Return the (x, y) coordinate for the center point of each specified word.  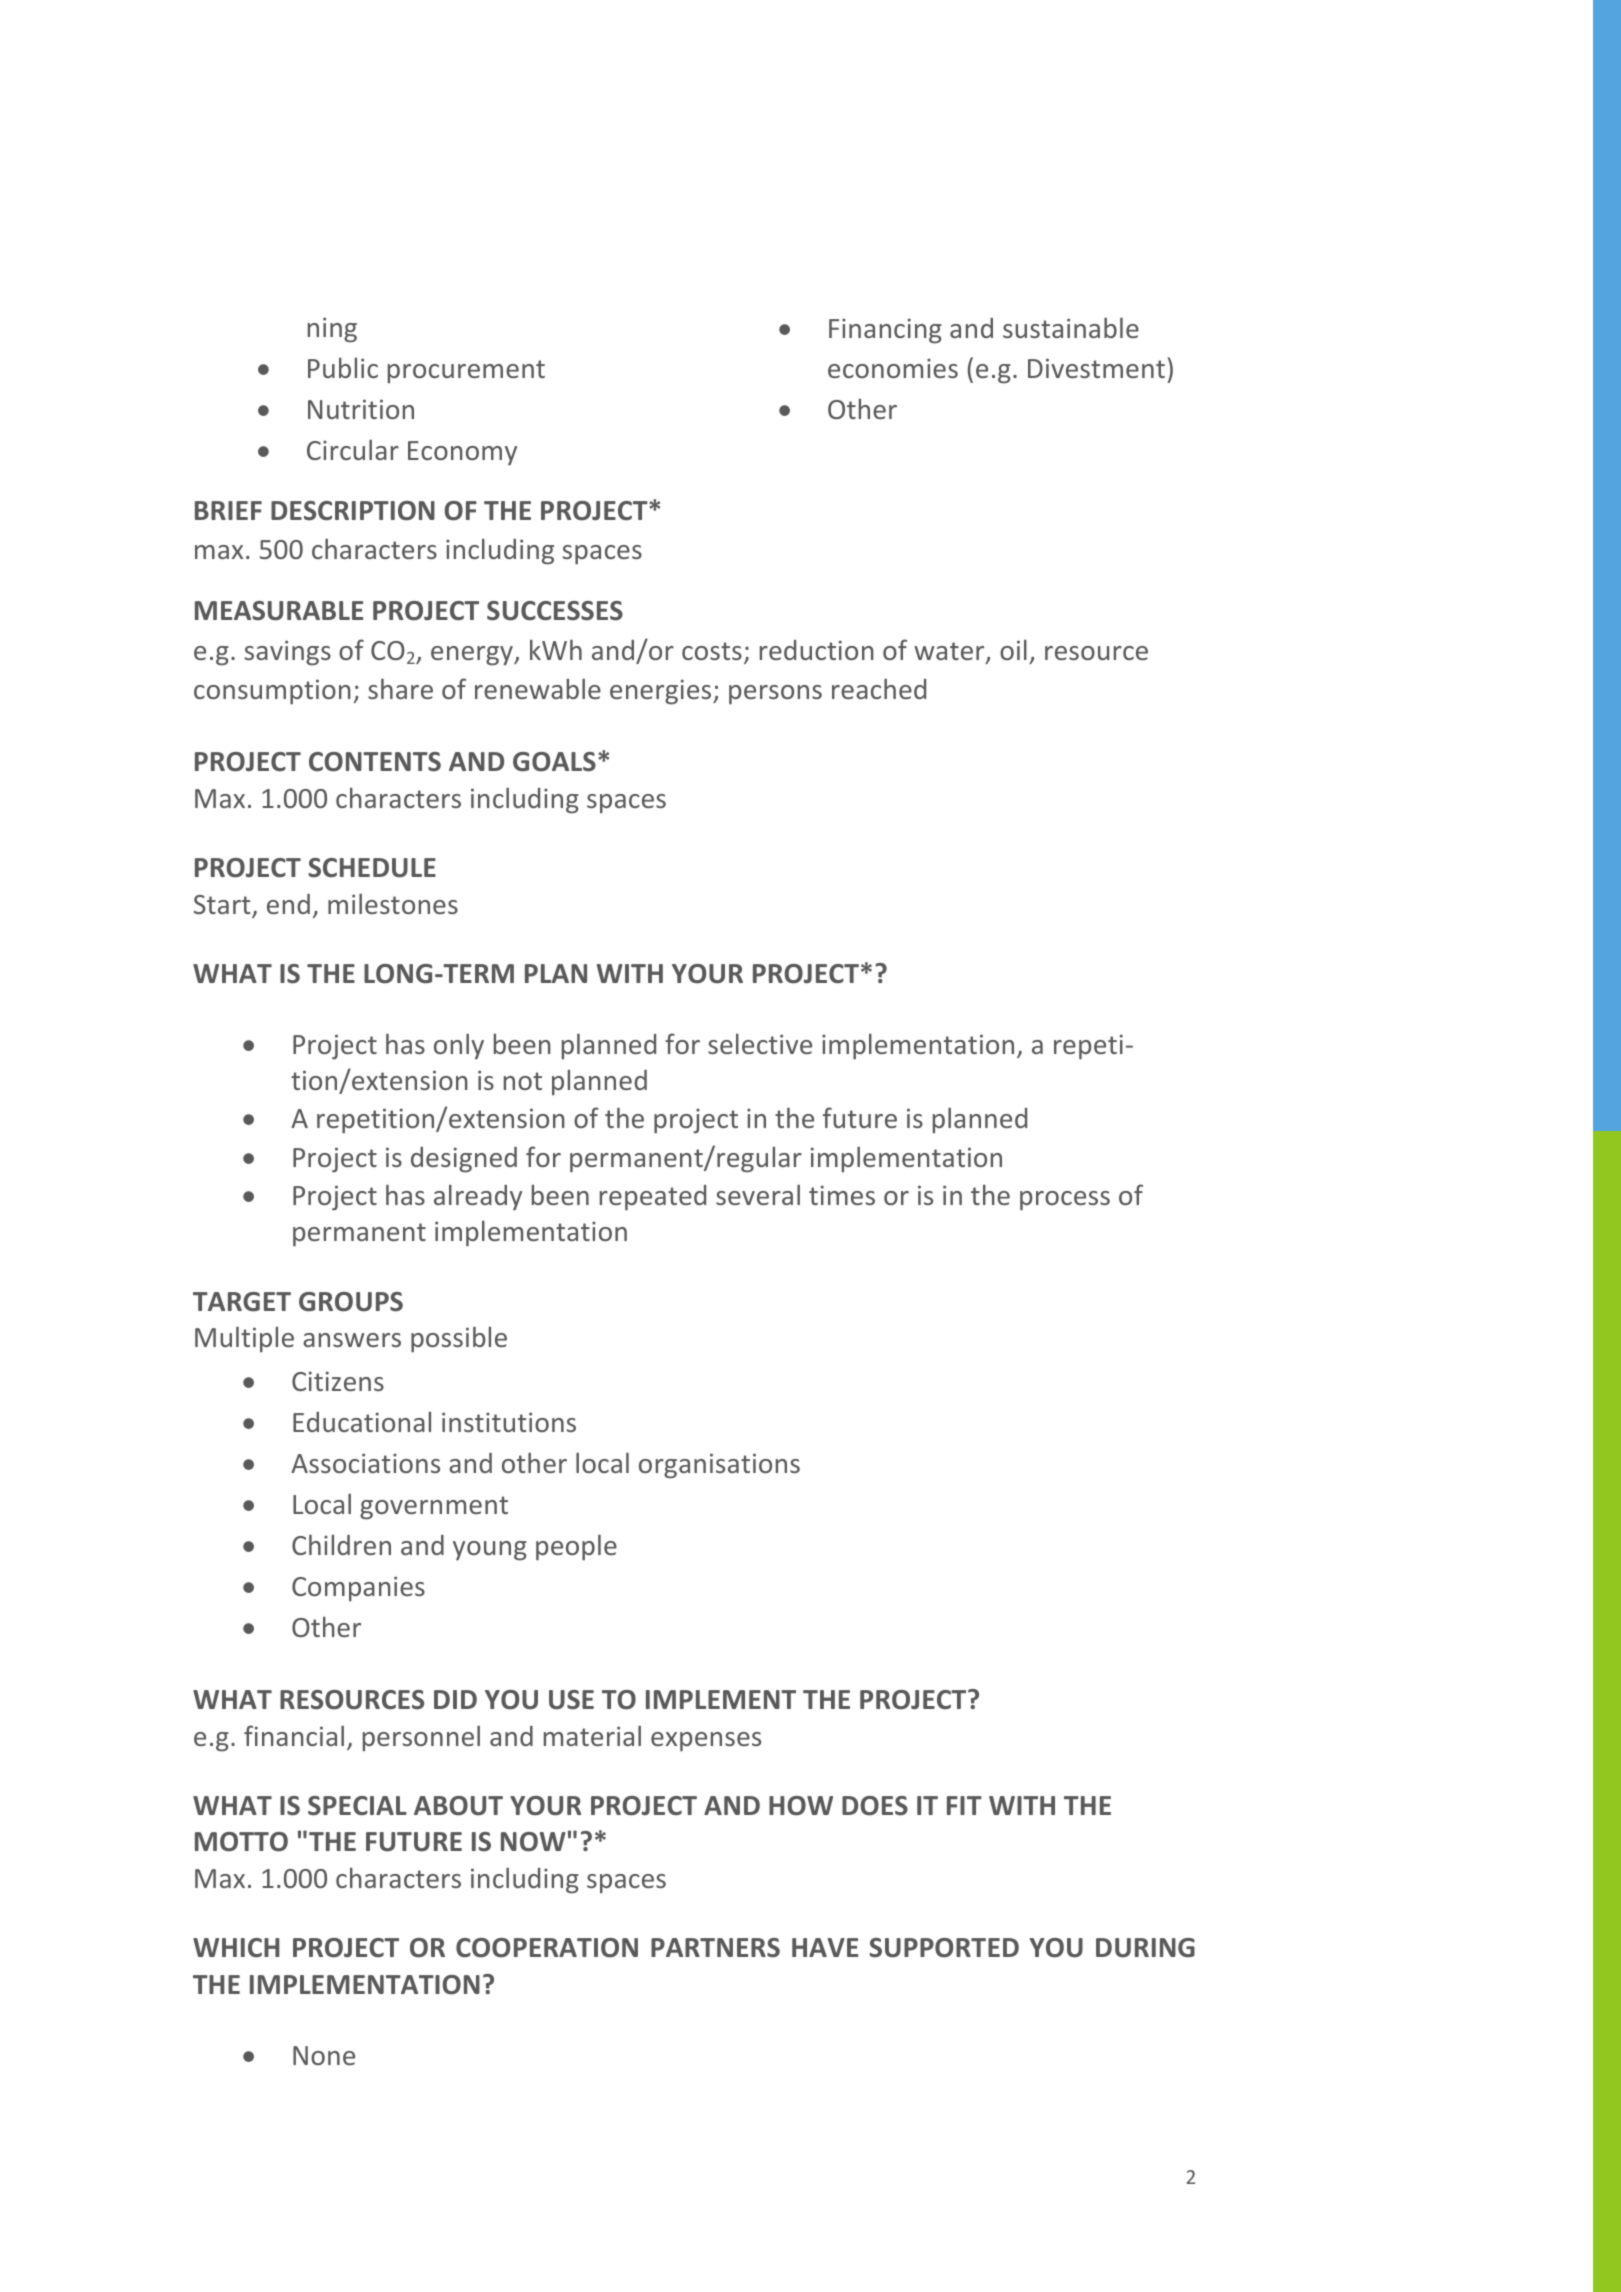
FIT (964, 1805)
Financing (885, 331)
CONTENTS (375, 762)
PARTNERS (715, 1948)
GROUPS (351, 1302)
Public (343, 367)
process (1065, 1201)
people (576, 1547)
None (324, 2055)
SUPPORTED (944, 1948)
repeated (653, 1198)
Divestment (1096, 368)
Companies (358, 1589)
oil (1013, 649)
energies (662, 692)
